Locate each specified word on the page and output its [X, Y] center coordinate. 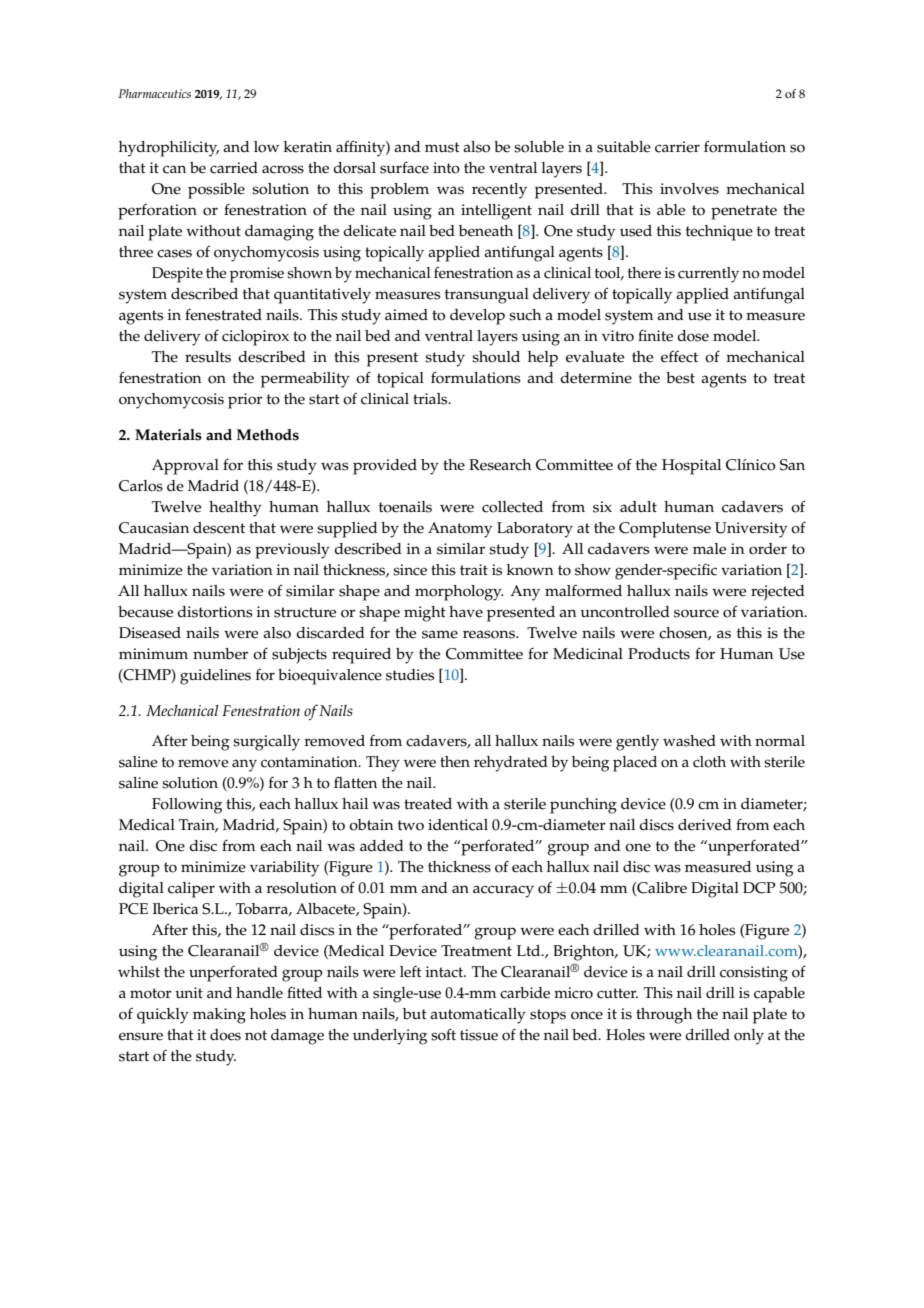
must [442, 147]
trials [431, 399]
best [680, 378]
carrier [677, 147]
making [219, 1016]
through [664, 1016]
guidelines [215, 677]
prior [245, 401]
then [455, 762]
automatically [478, 1016]
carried [234, 168]
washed [689, 741]
